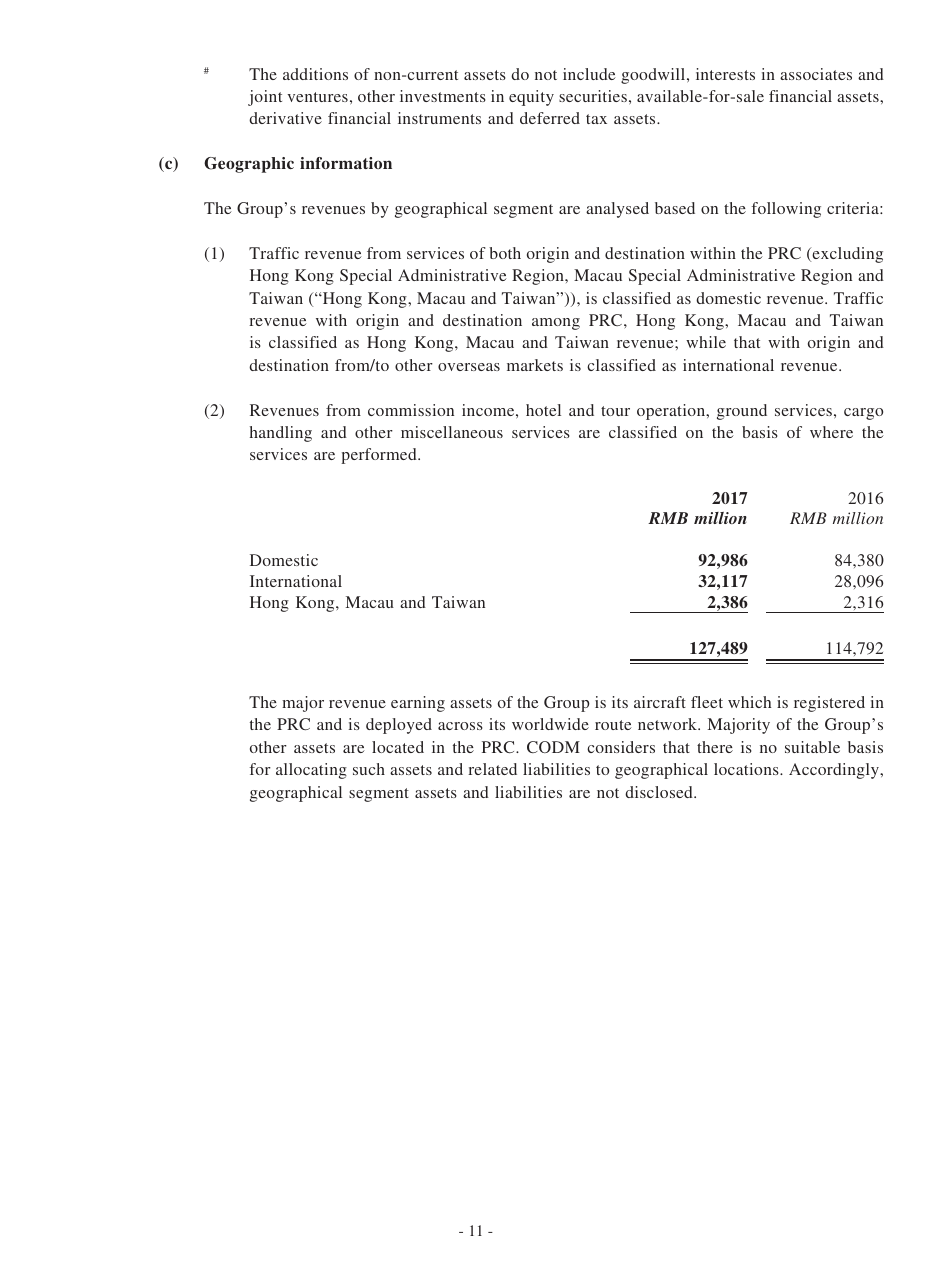  I want to click on associates, so click(816, 74).
